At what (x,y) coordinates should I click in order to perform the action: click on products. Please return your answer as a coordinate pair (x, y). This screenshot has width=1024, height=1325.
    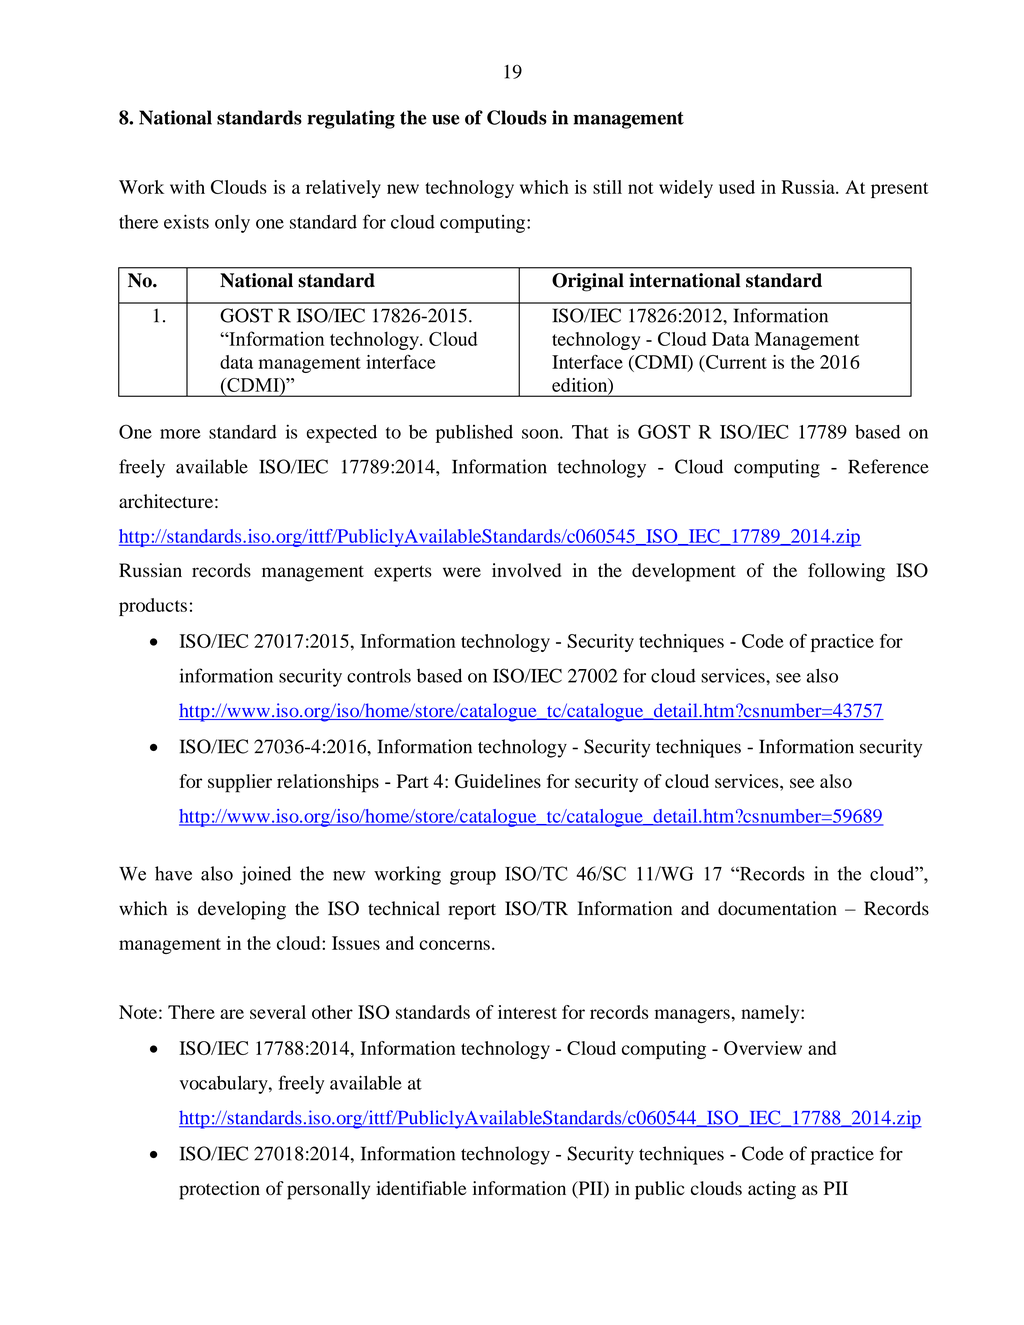
    Looking at the image, I should click on (153, 607).
